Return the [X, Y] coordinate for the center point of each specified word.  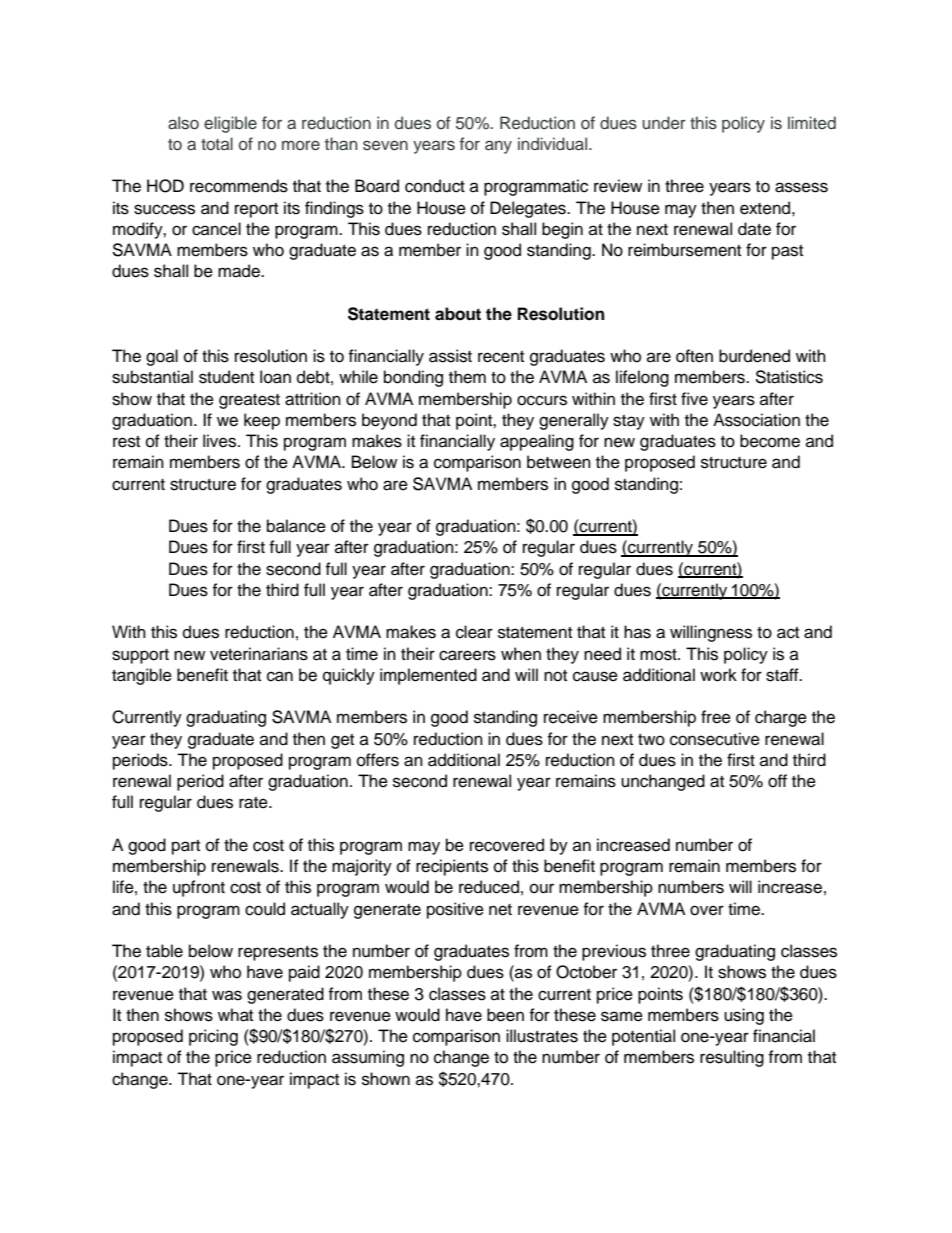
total [217, 143]
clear [474, 632]
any [498, 147]
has [637, 632]
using [744, 1016]
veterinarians [259, 654]
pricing [213, 1037]
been [505, 1015]
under [664, 122]
